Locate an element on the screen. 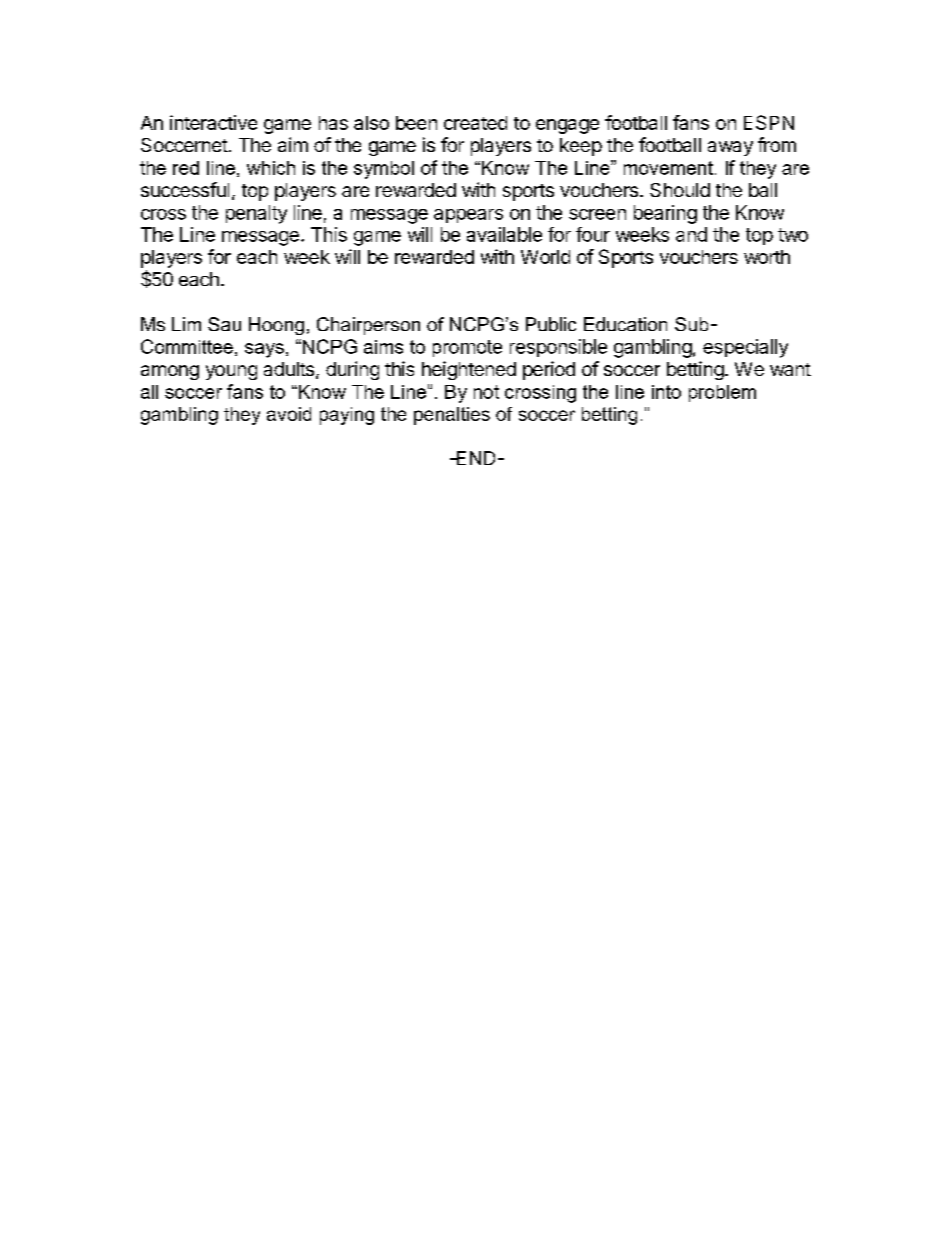 Image resolution: width=952 pixels, height=1233 pixels. appears is located at coordinates (468, 216).
